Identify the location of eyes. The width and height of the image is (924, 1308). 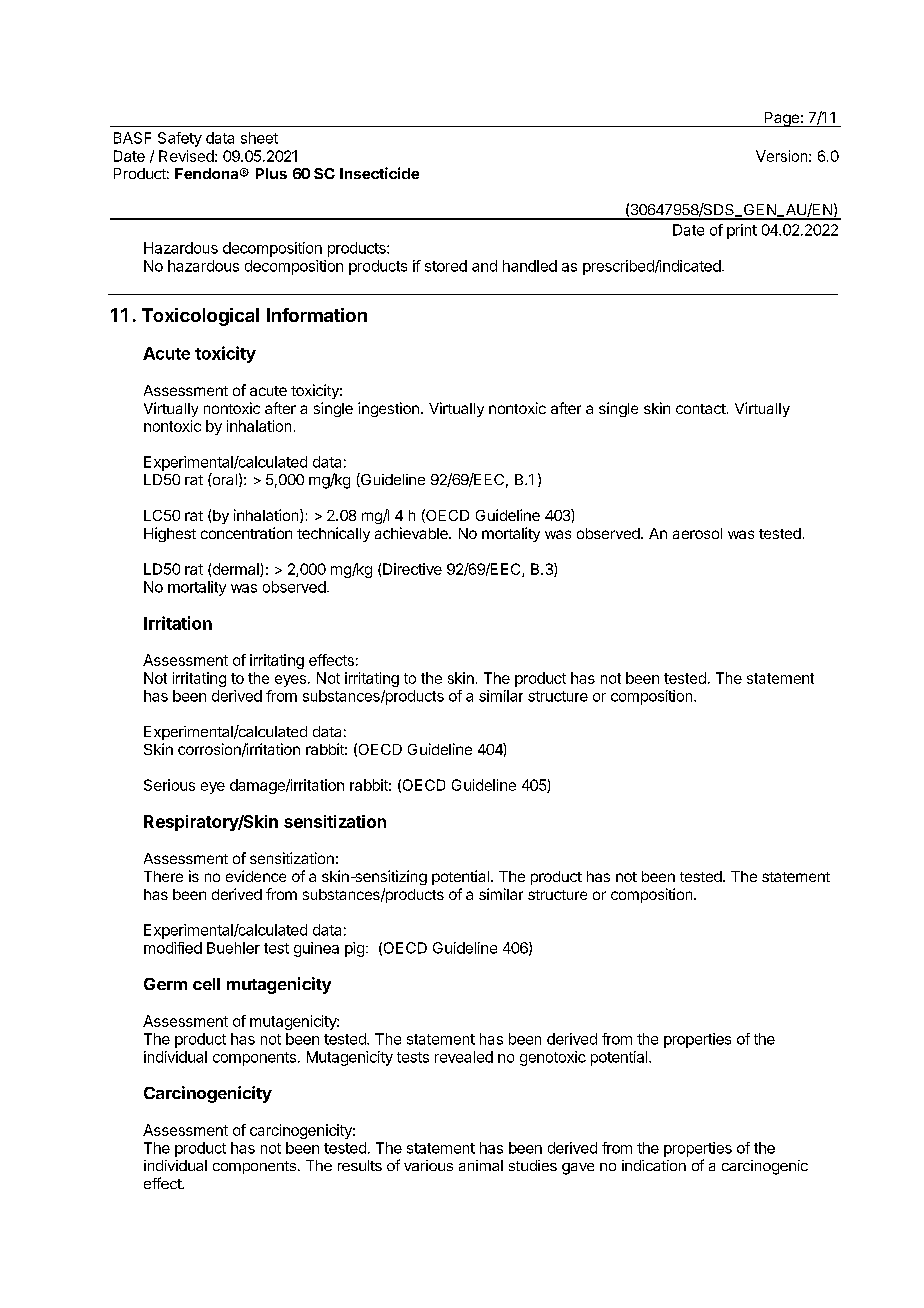
(290, 681).
